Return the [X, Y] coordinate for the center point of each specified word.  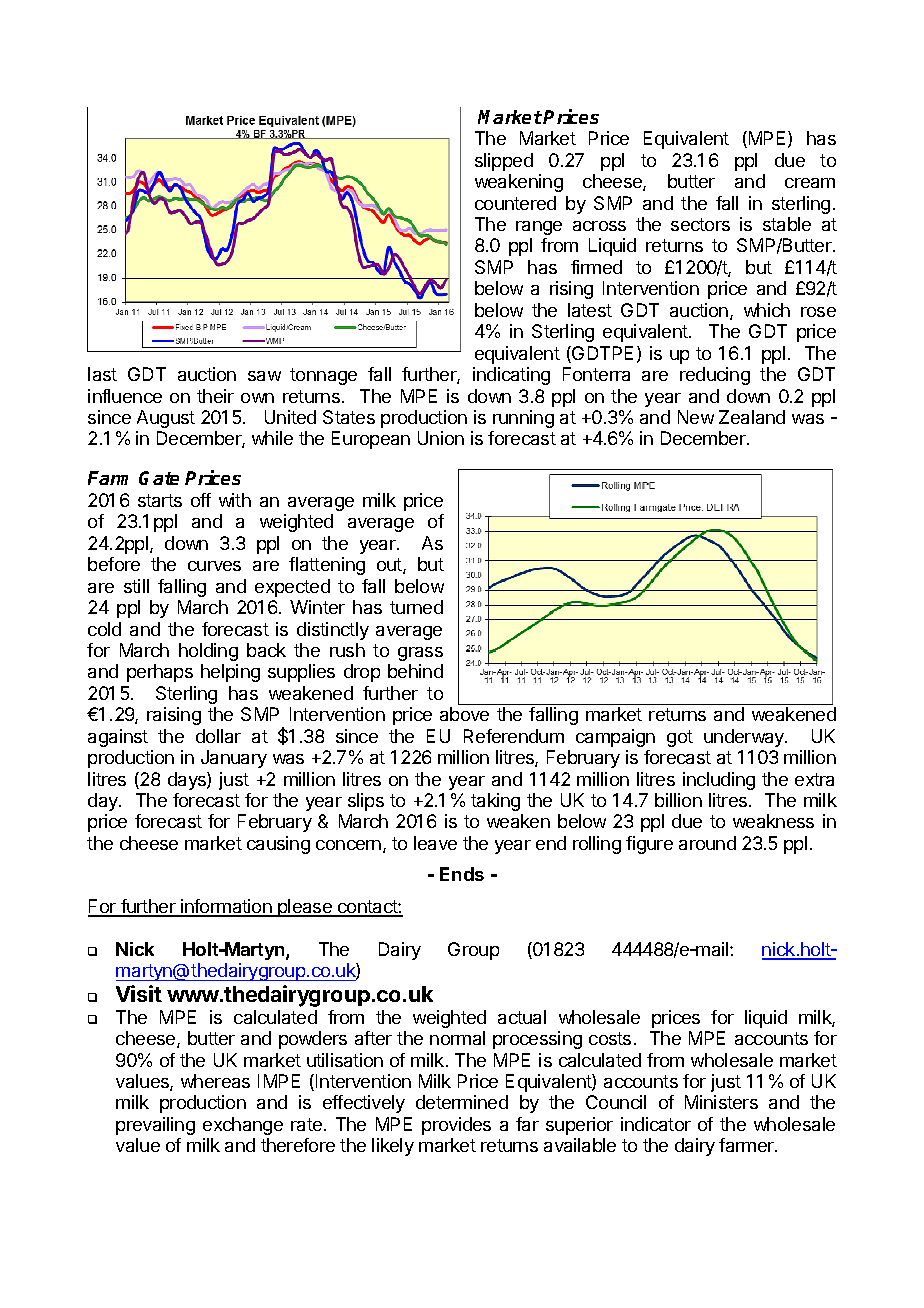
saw [264, 376]
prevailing [155, 1126]
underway [745, 738]
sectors [700, 224]
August [166, 419]
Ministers [721, 1102]
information [226, 907]
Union [441, 438]
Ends [462, 874]
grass [420, 654]
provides [456, 1126]
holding [208, 652]
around [707, 843]
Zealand [752, 417]
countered [515, 203]
